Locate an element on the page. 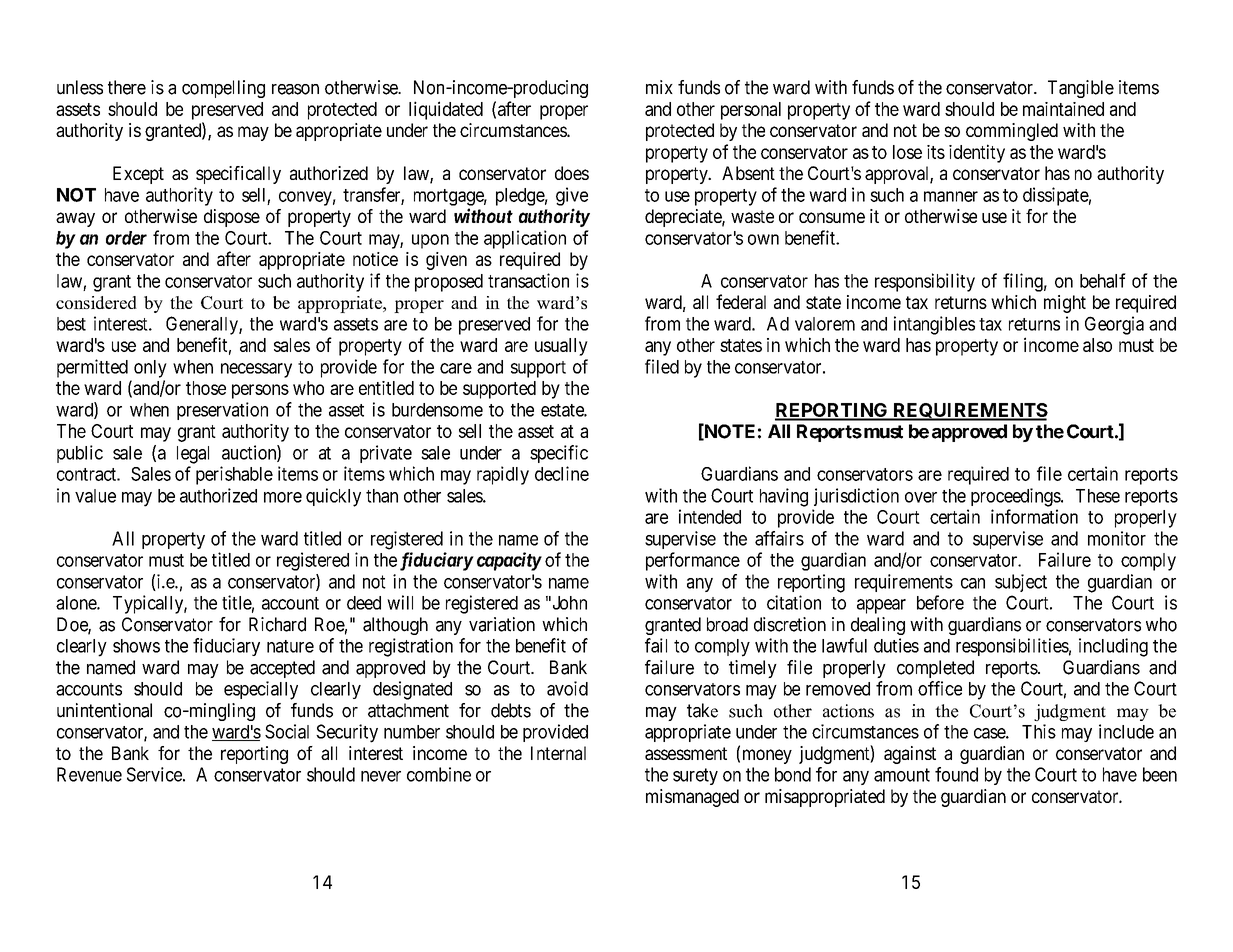 Image resolution: width=1233 pixels, height=952 pixels. proceedings is located at coordinates (1016, 497).
